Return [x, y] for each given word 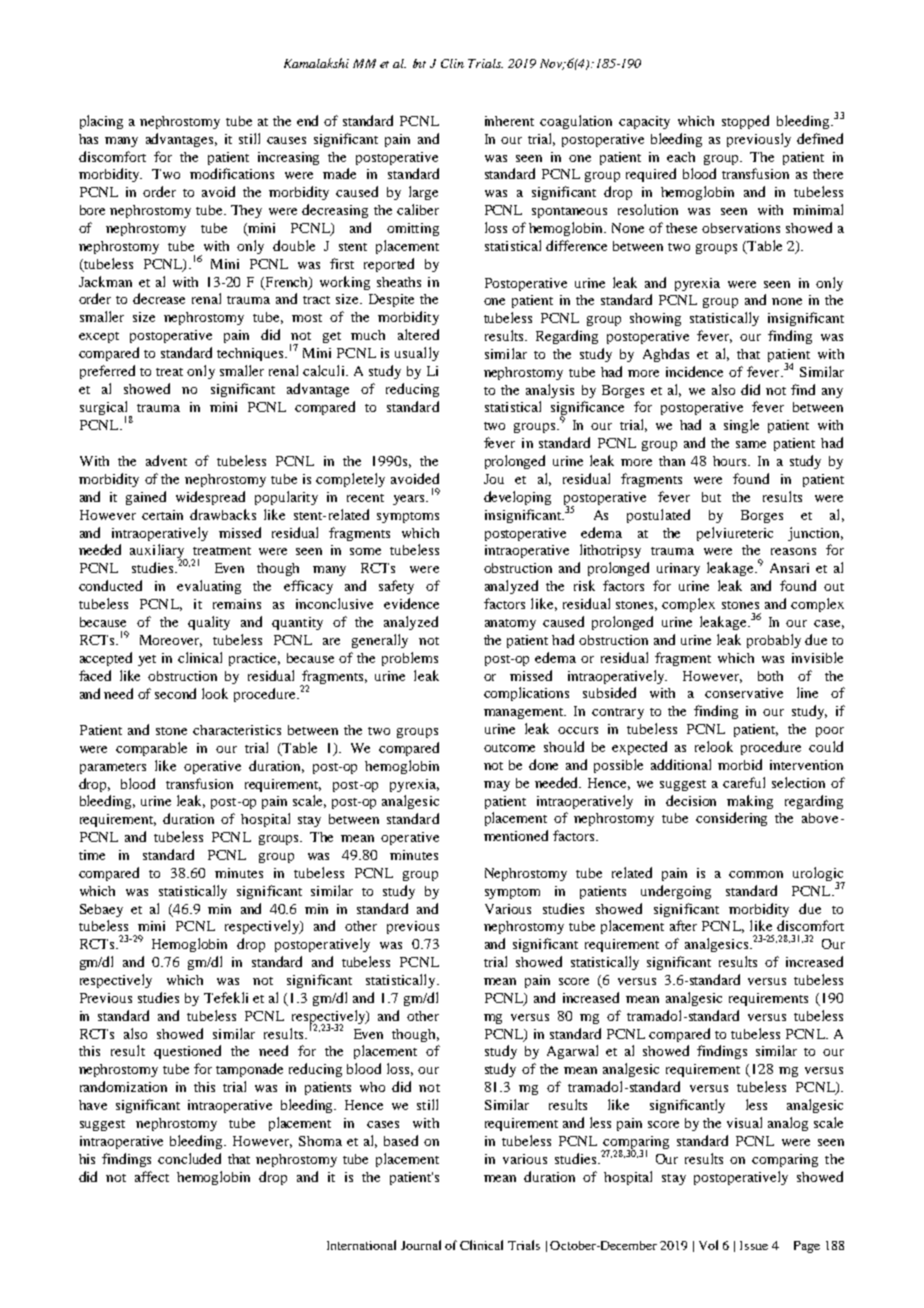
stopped [745, 122]
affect [152, 1176]
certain [162, 515]
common [756, 874]
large [423, 193]
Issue [754, 1245]
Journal [421, 1245]
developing [517, 498]
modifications [232, 173]
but [711, 497]
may [497, 786]
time [92, 855]
